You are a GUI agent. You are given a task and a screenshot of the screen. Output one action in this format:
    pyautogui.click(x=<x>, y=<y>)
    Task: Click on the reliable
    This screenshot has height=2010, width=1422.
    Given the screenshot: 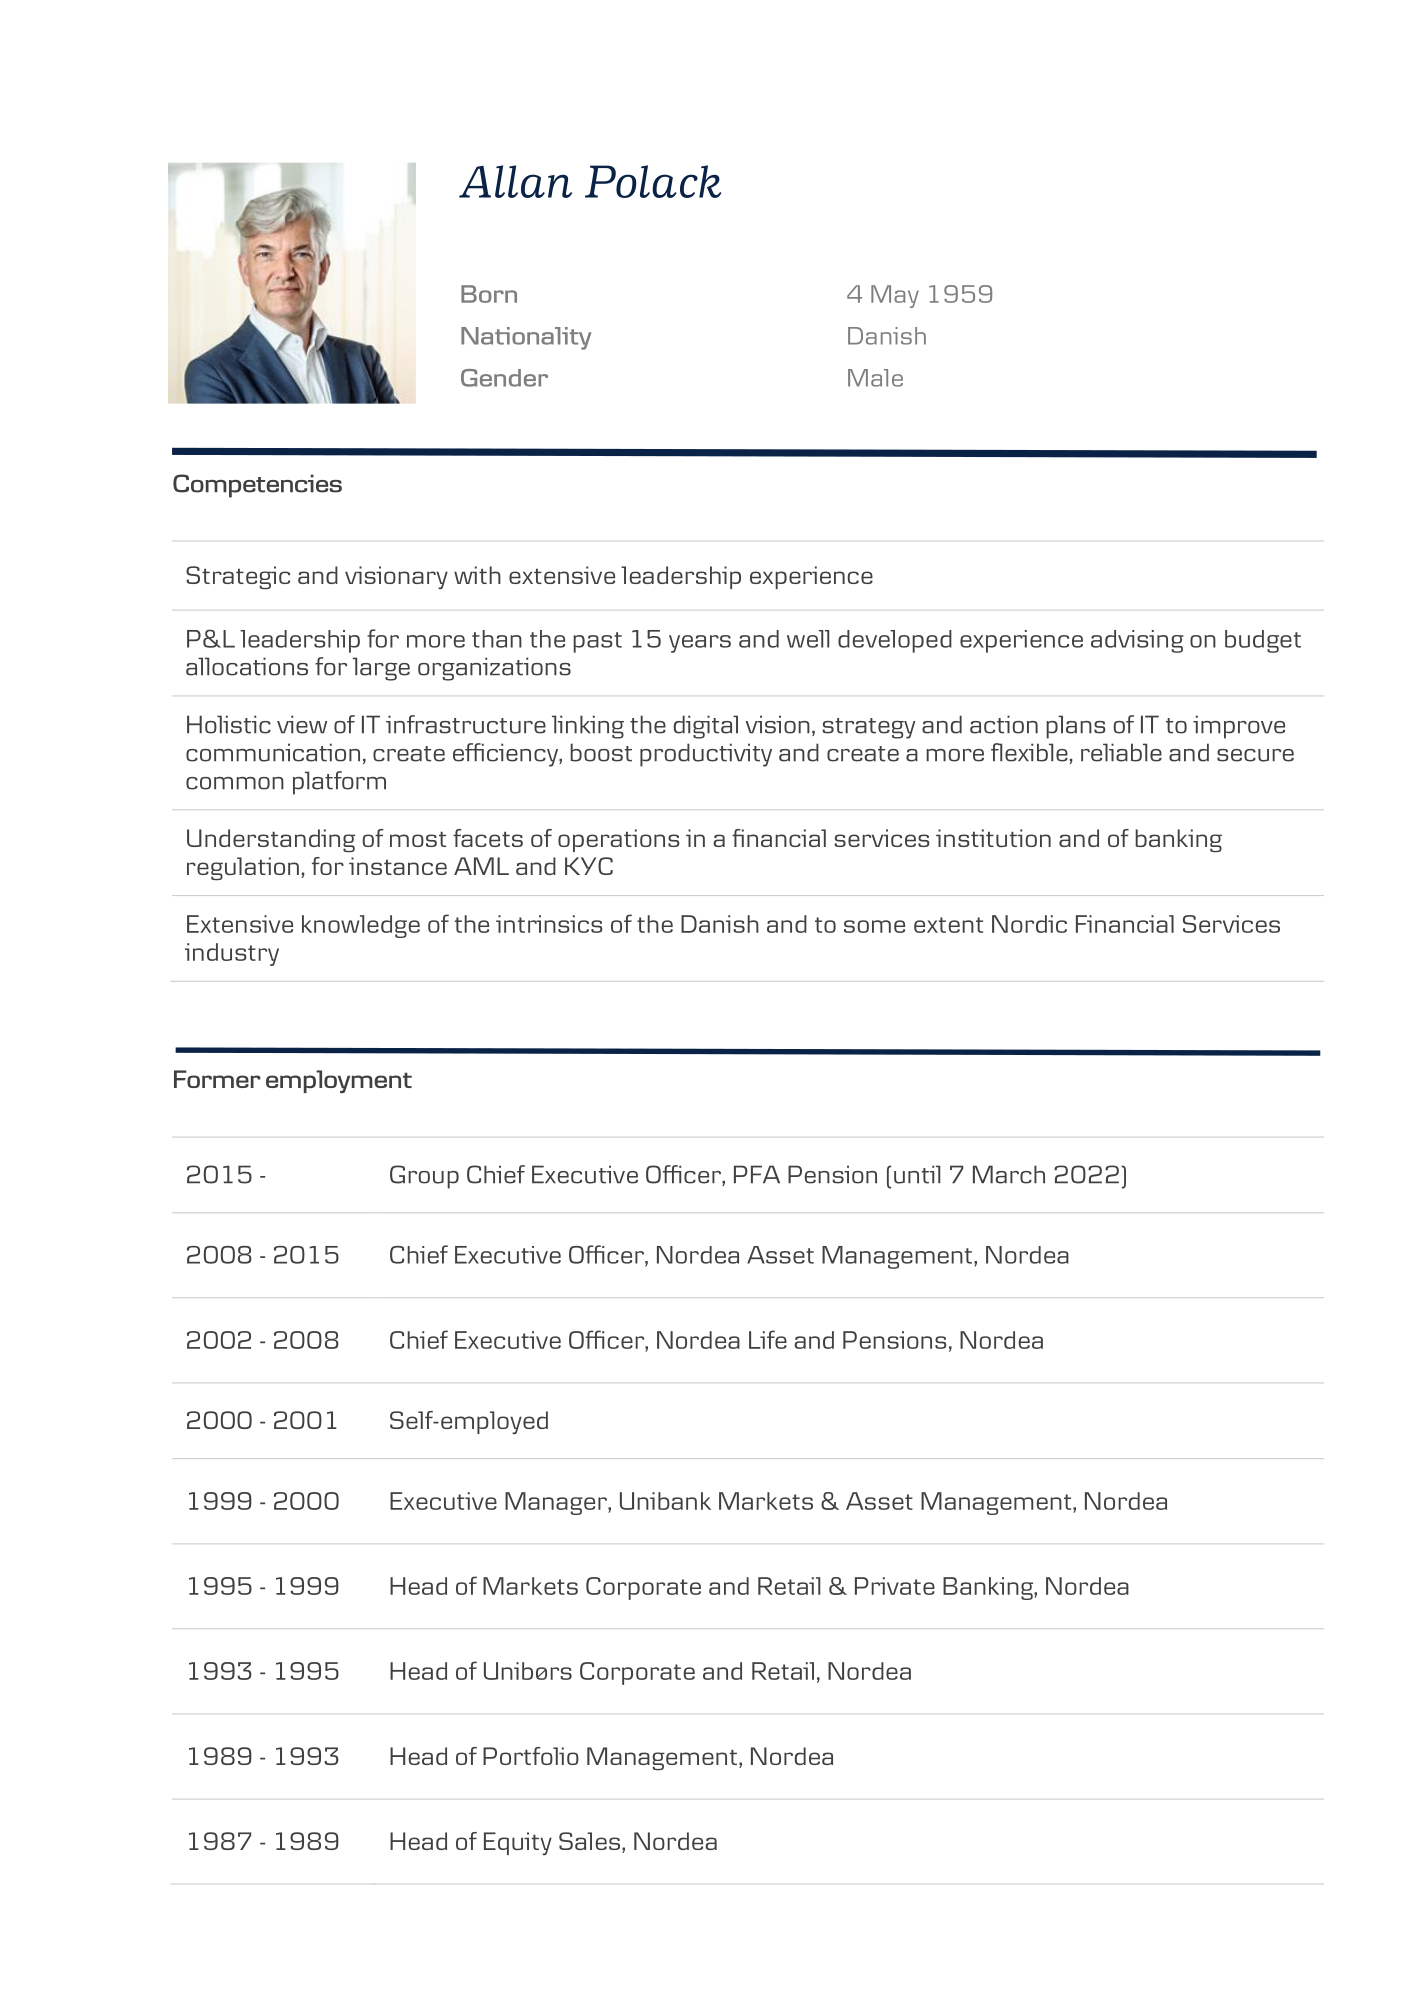 What is the action you would take?
    pyautogui.click(x=1121, y=752)
